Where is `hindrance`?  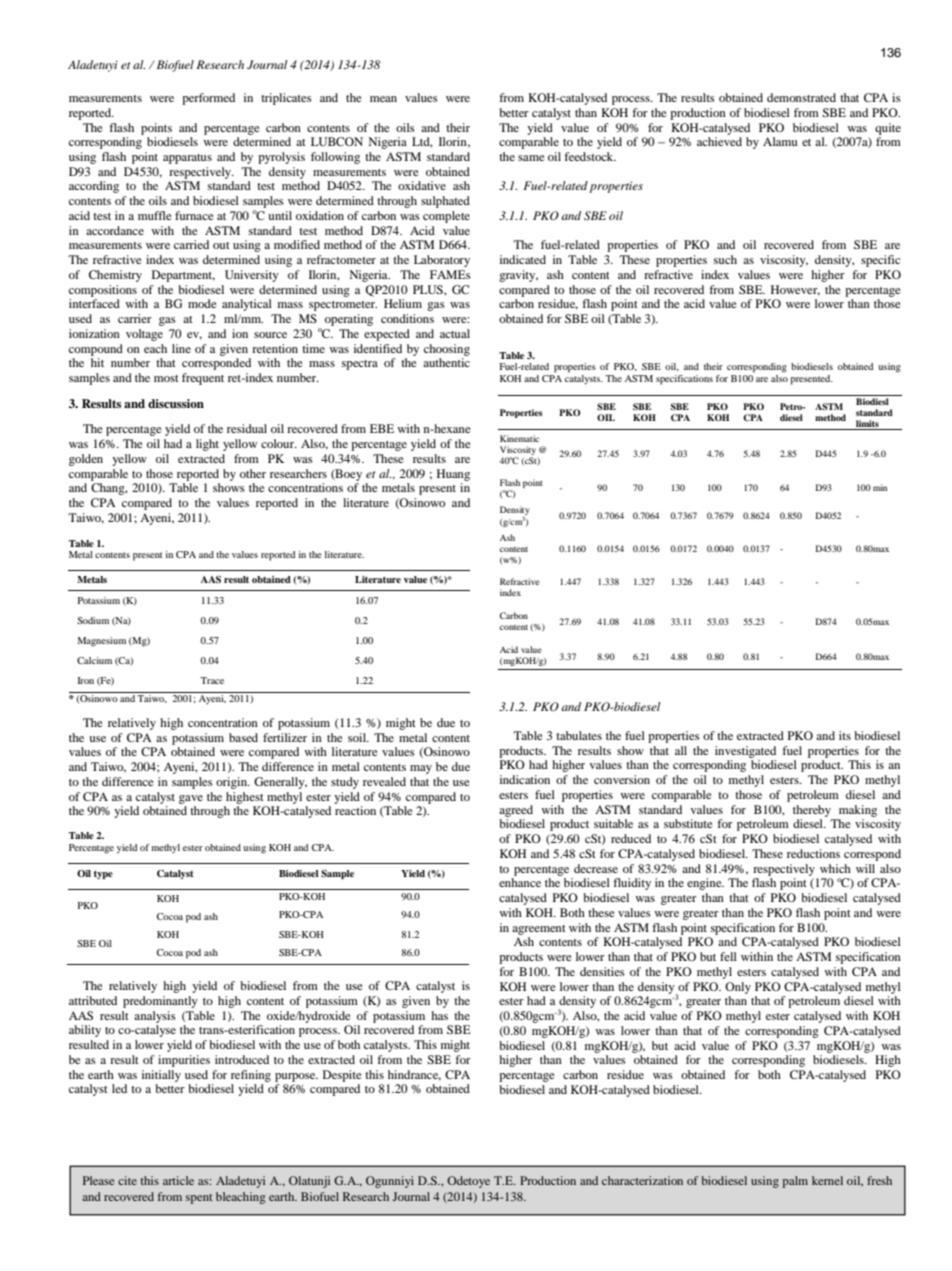 hindrance is located at coordinates (414, 1075).
